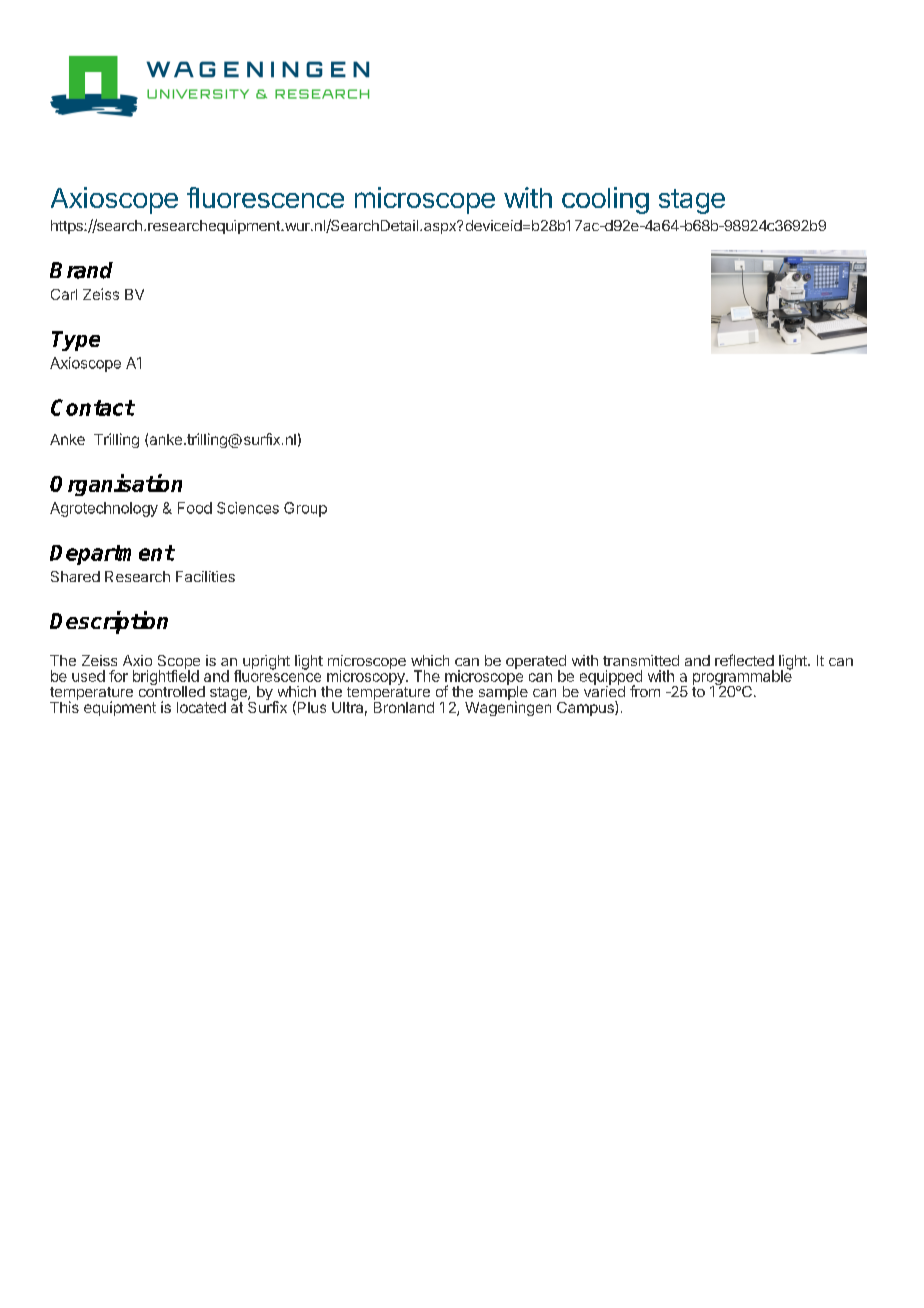 This image has height=1308, width=924. What do you see at coordinates (76, 341) in the image?
I see `Type` at bounding box center [76, 341].
